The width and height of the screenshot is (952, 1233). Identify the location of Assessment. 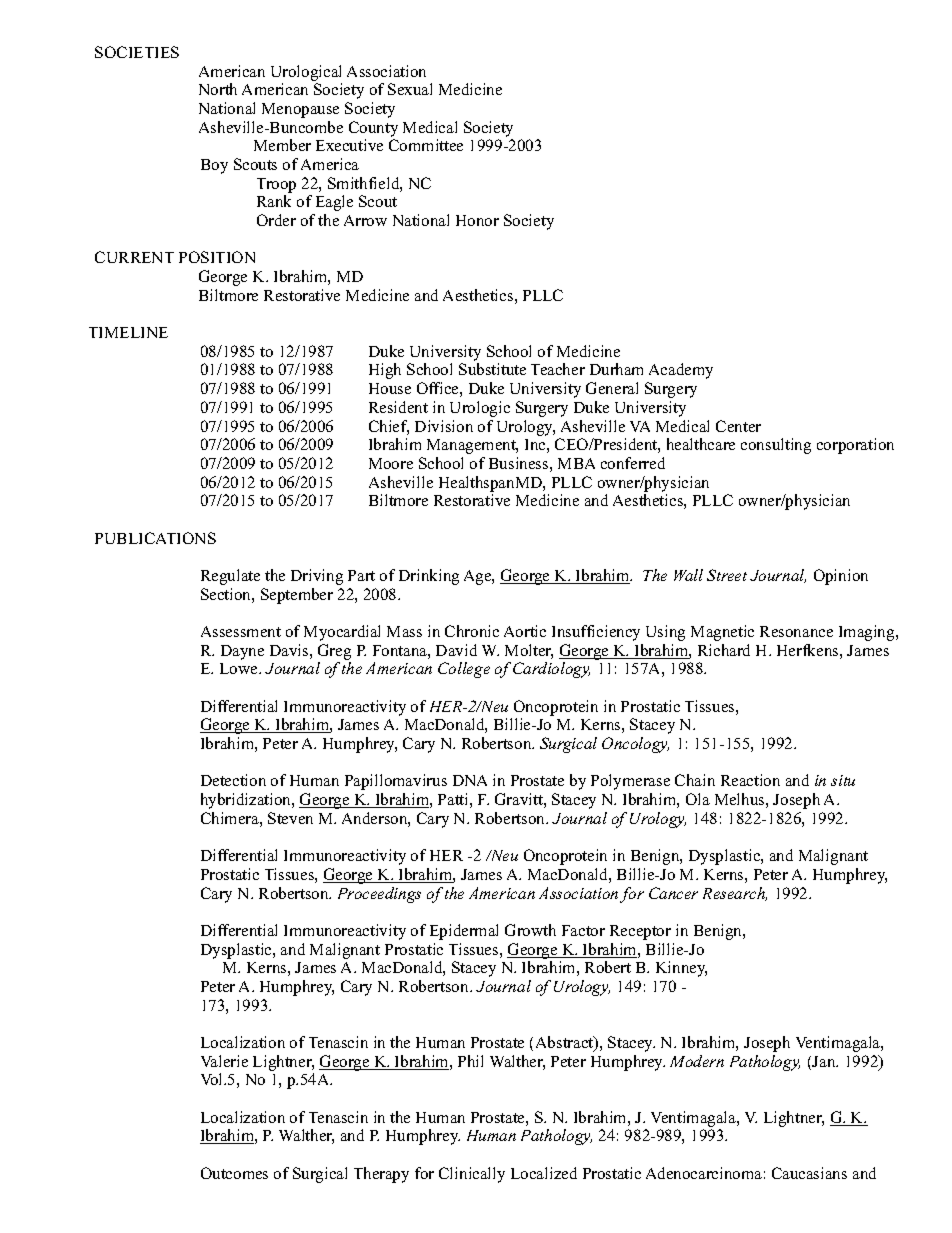
(241, 631).
